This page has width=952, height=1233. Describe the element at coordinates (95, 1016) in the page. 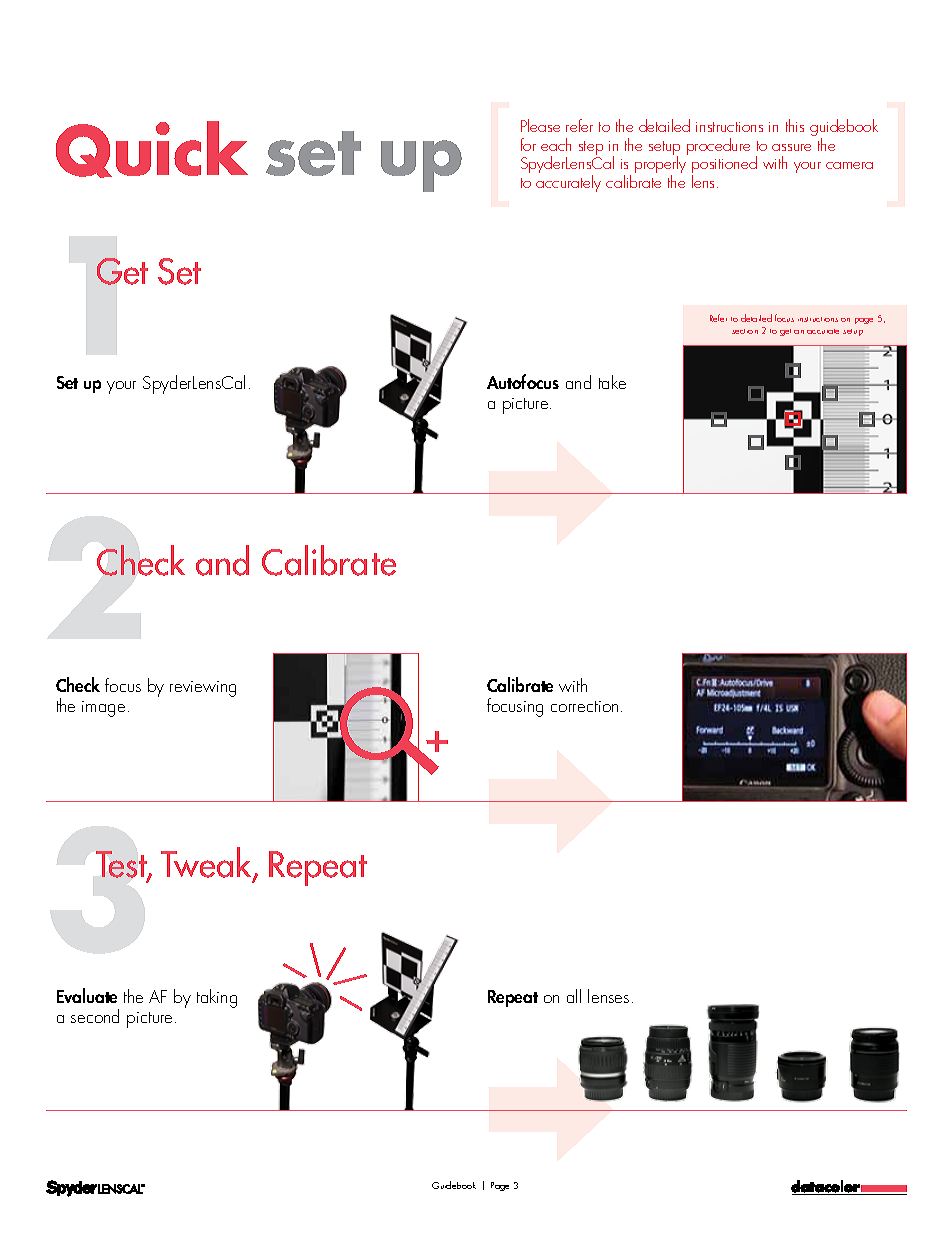

I see `second` at that location.
